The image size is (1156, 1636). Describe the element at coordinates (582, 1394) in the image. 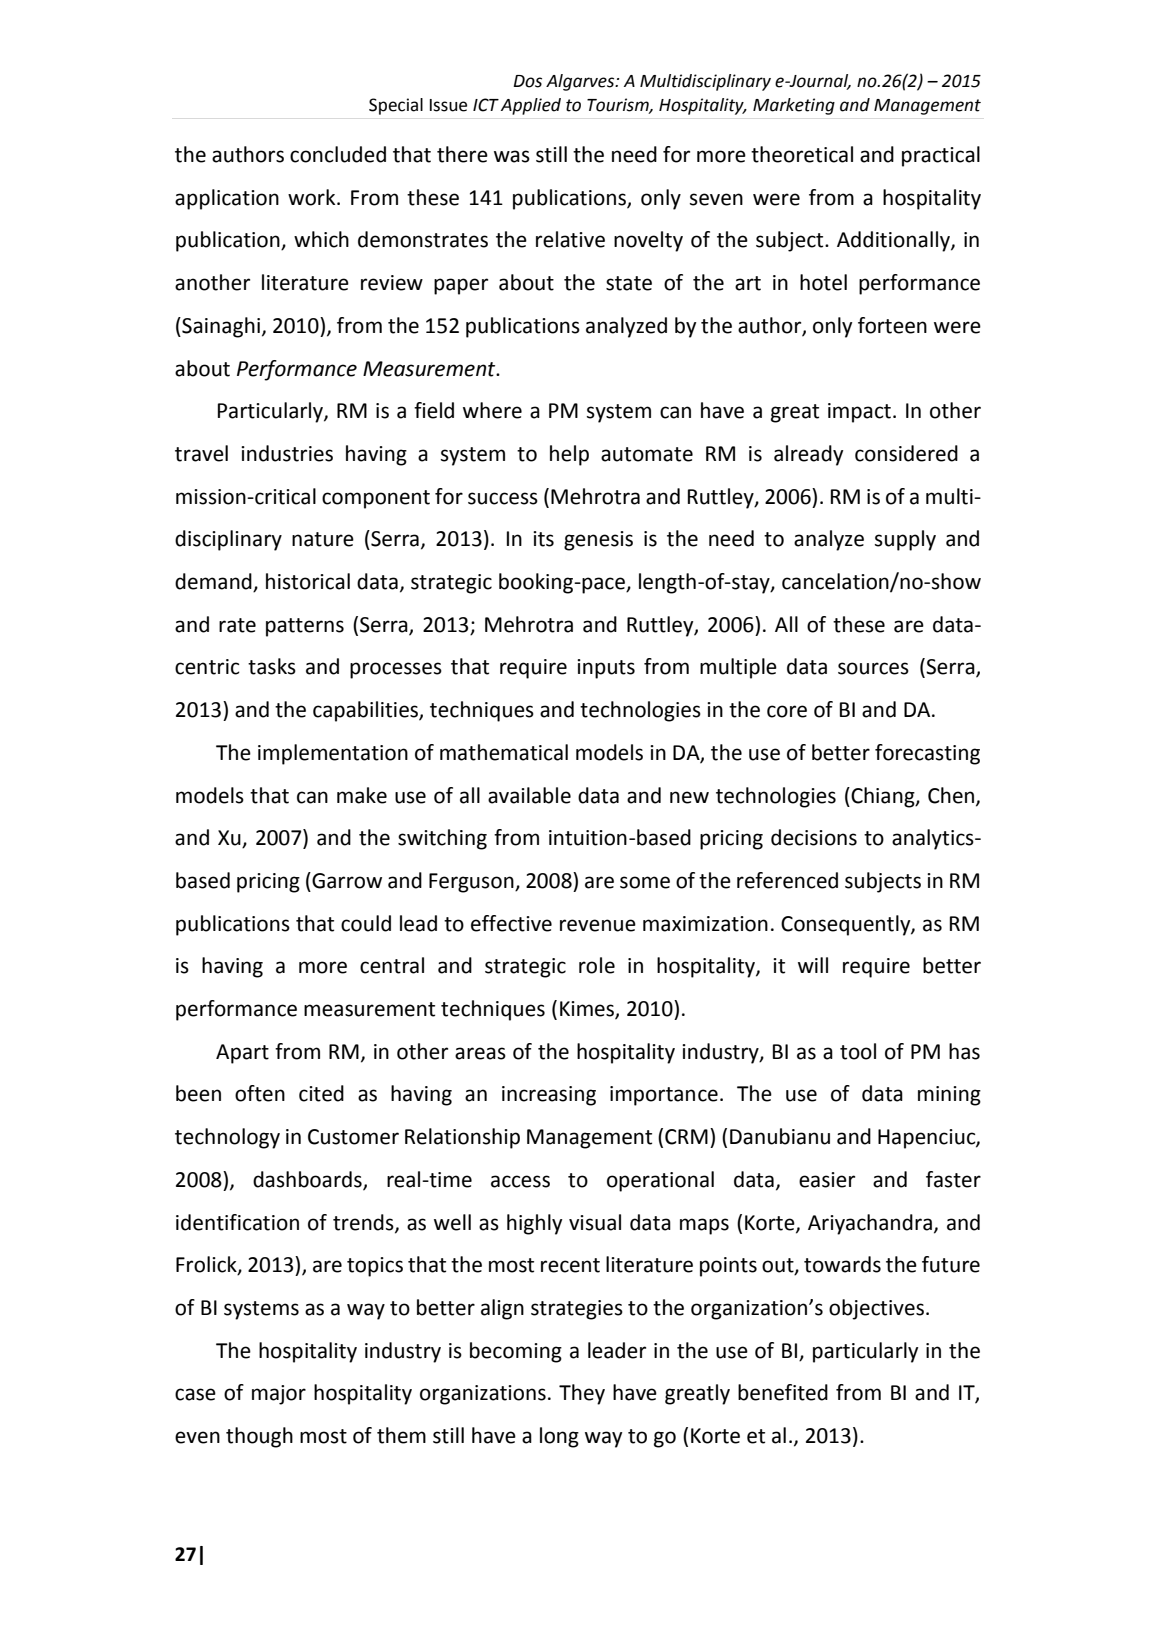

I see `They` at that location.
